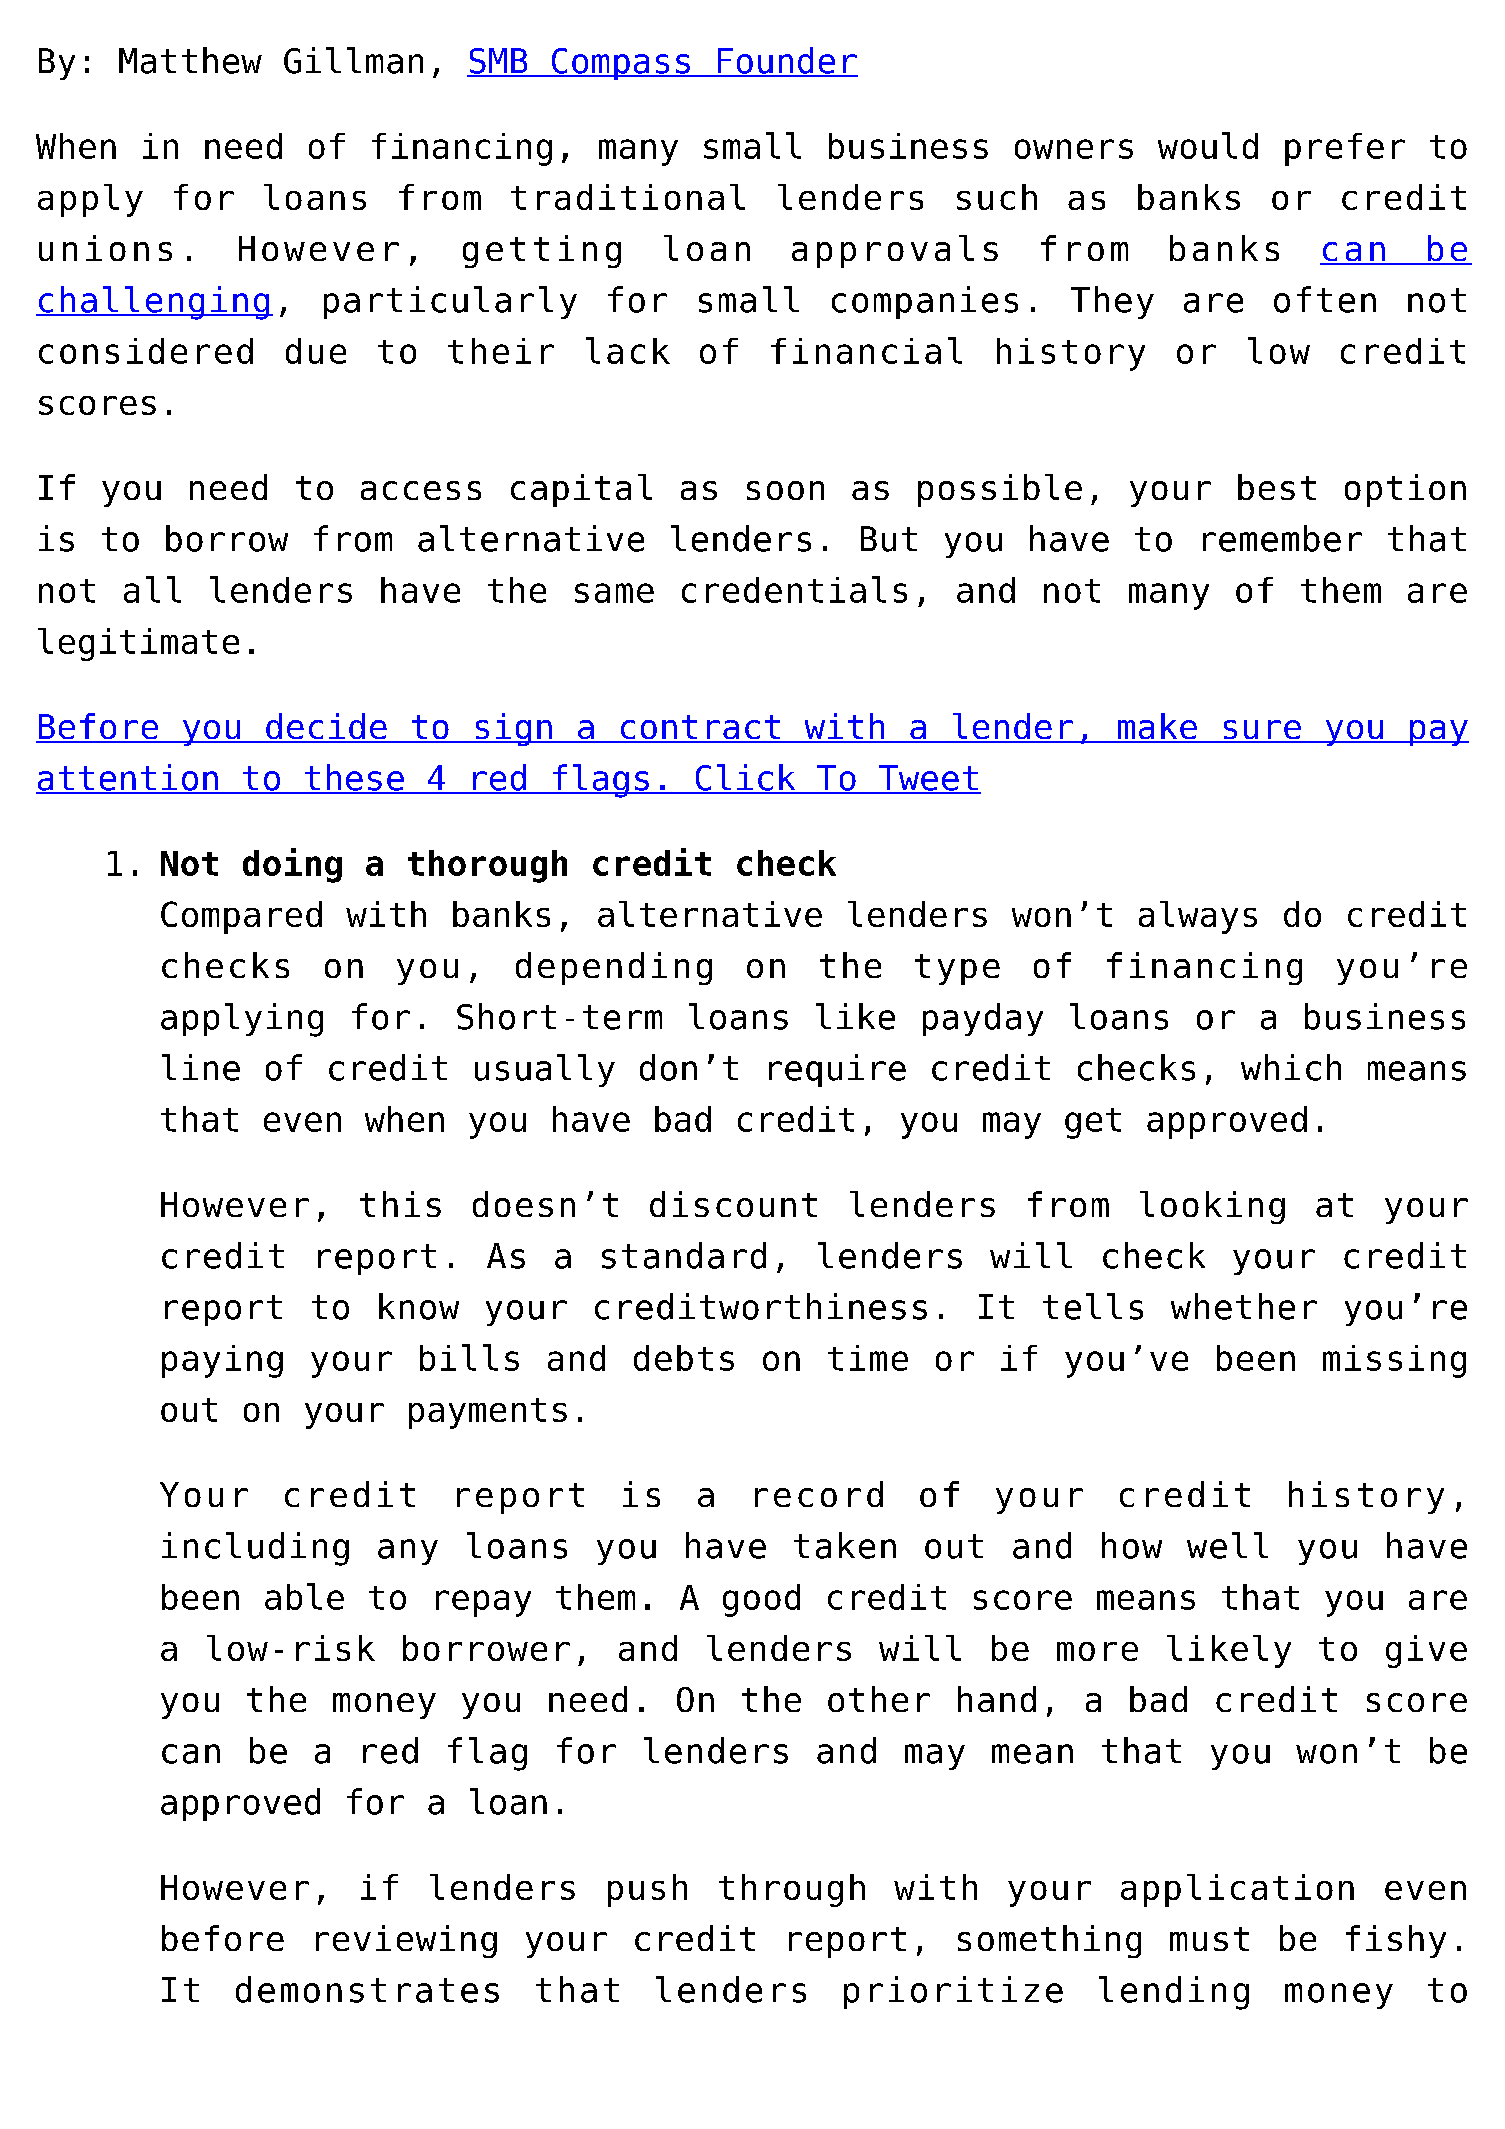 This screenshot has height=2129, width=1505. What do you see at coordinates (367, 1989) in the screenshot?
I see `demonstrates` at bounding box center [367, 1989].
